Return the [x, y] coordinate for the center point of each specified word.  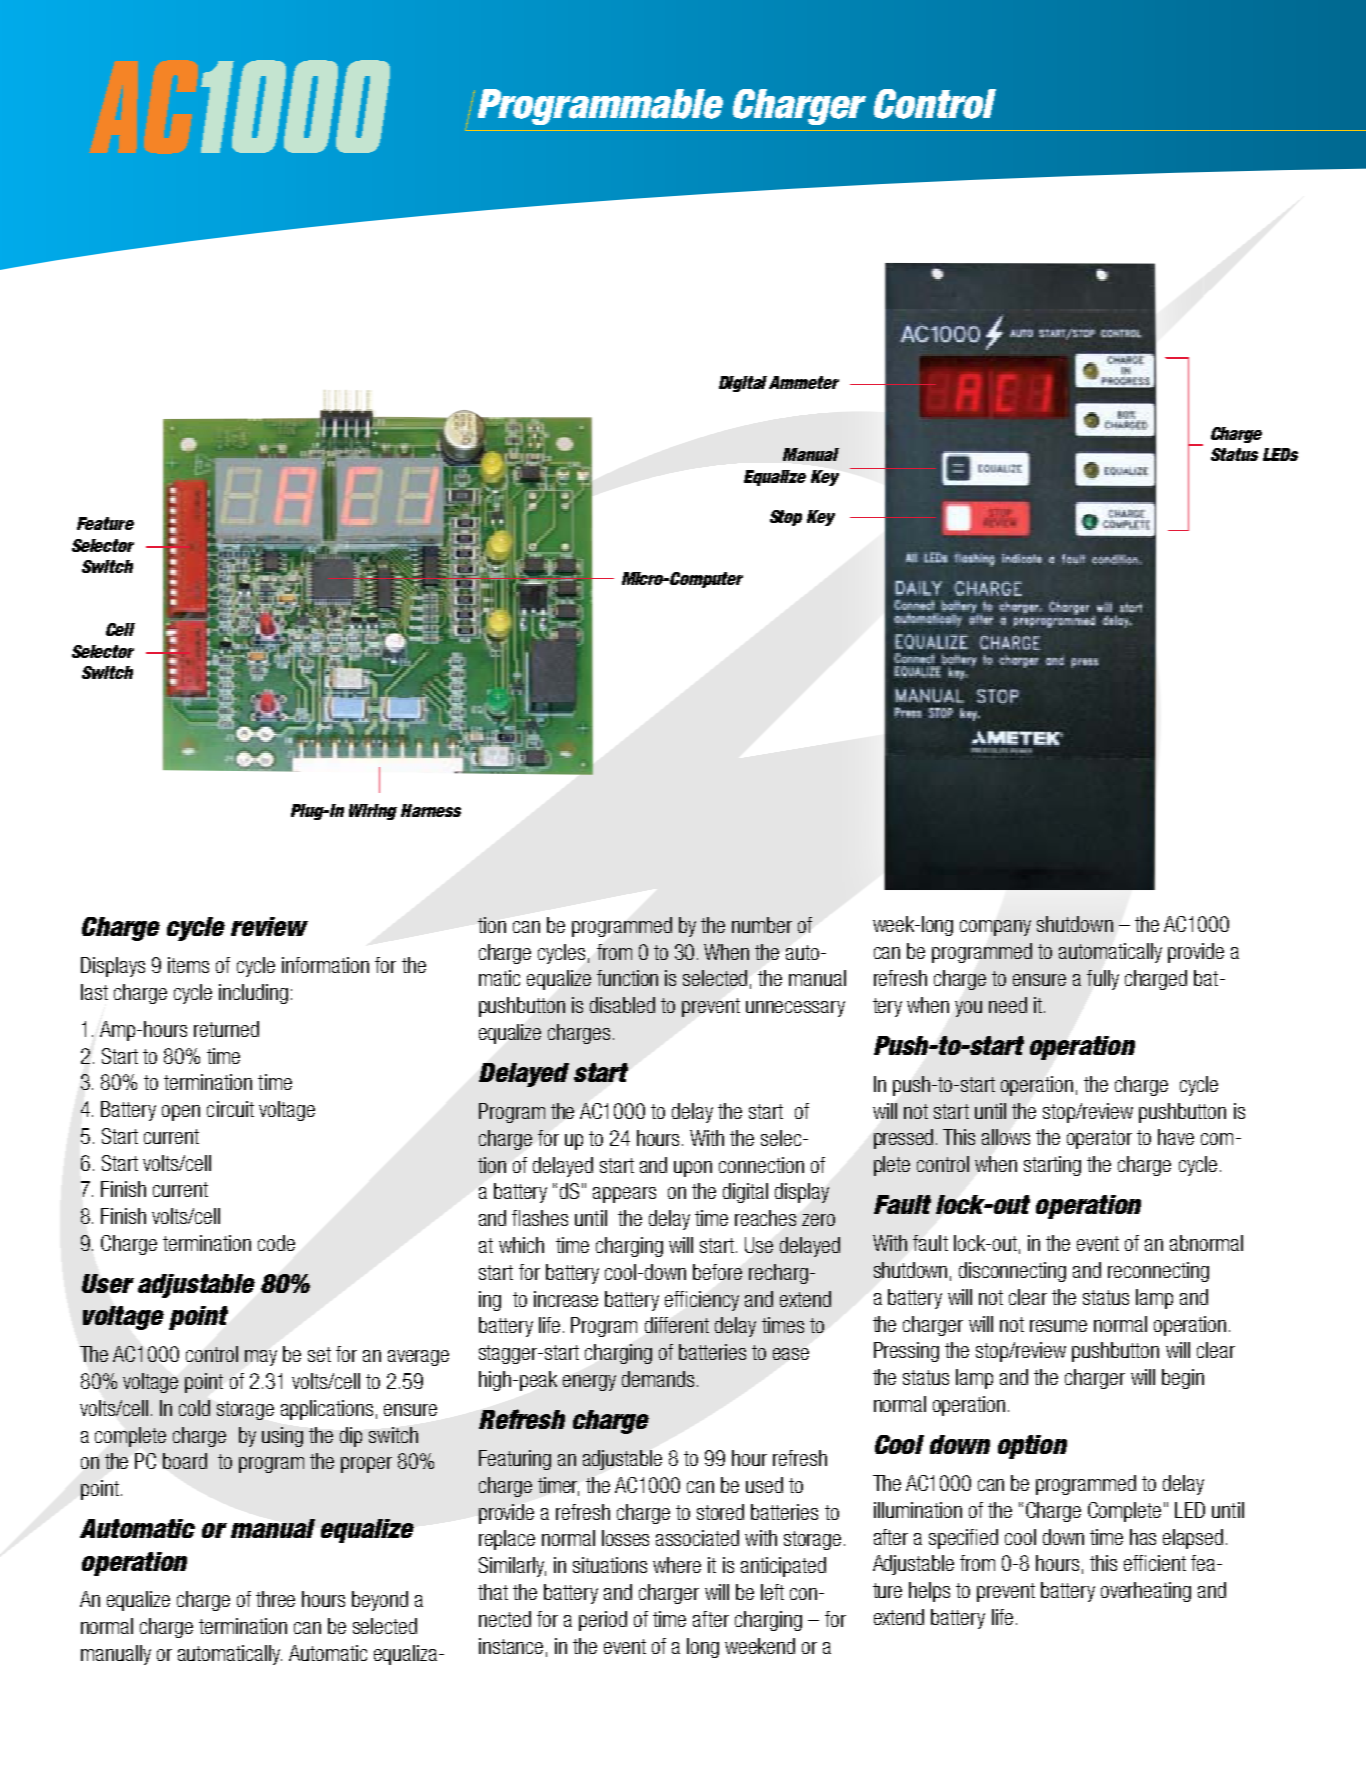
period [603, 1621]
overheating [1146, 1592]
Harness [431, 810]
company [995, 928]
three [275, 1599]
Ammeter [804, 382]
